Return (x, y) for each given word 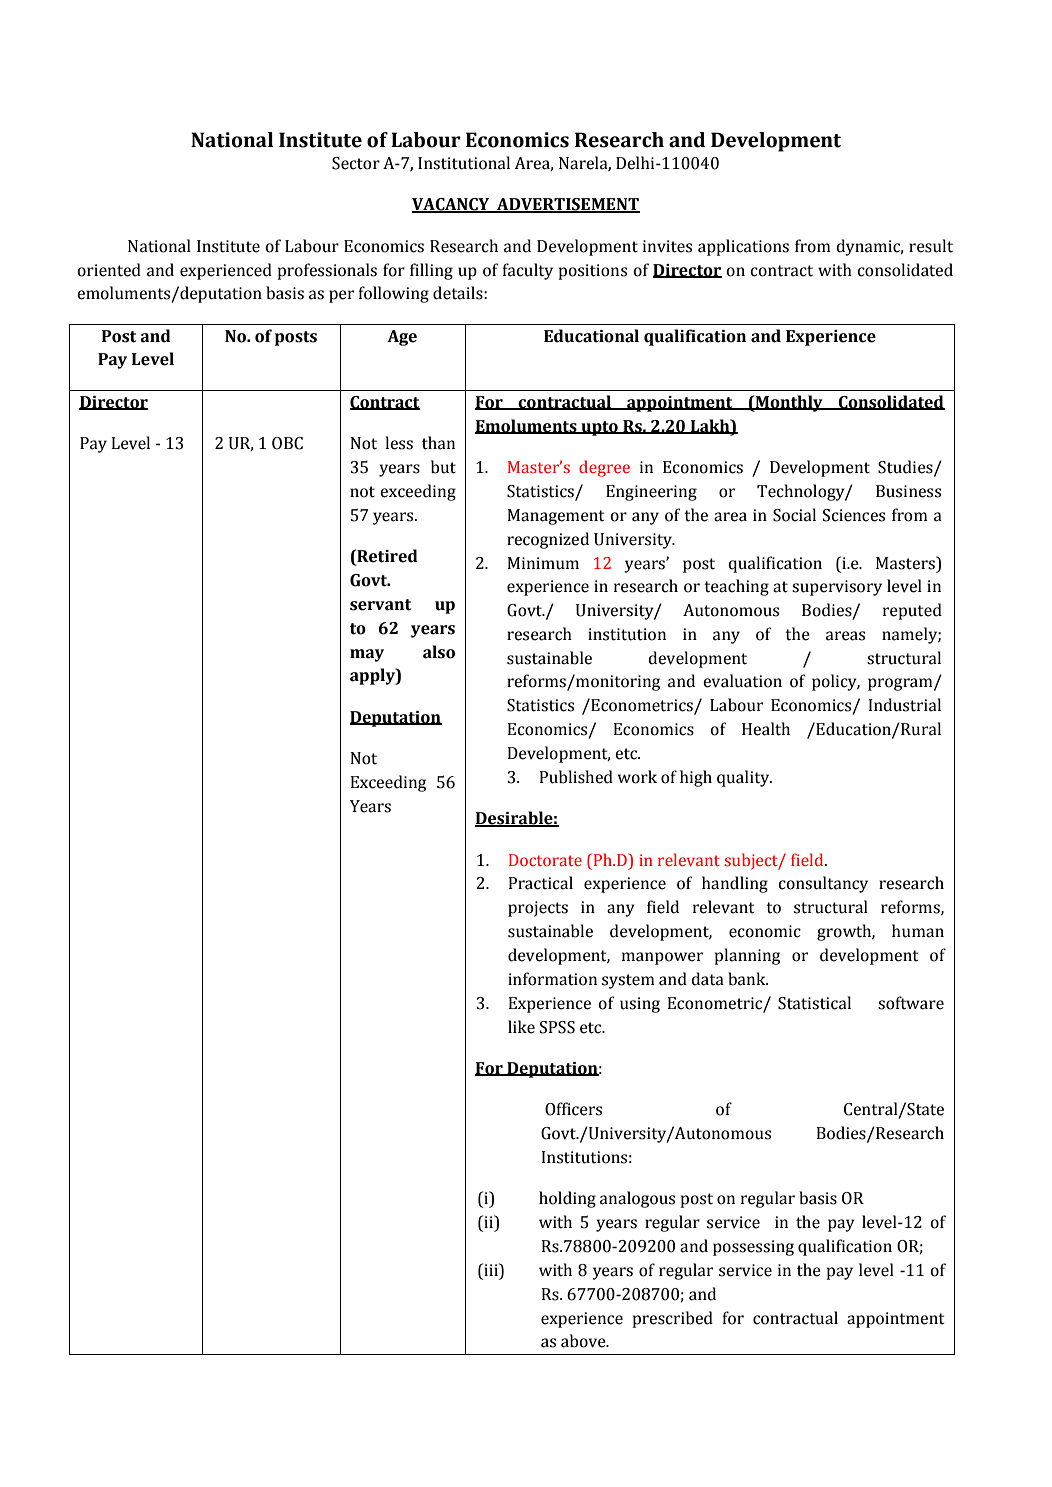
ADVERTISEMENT (567, 205)
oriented (109, 270)
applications (743, 247)
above (584, 1341)
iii (491, 1269)
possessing (753, 1248)
